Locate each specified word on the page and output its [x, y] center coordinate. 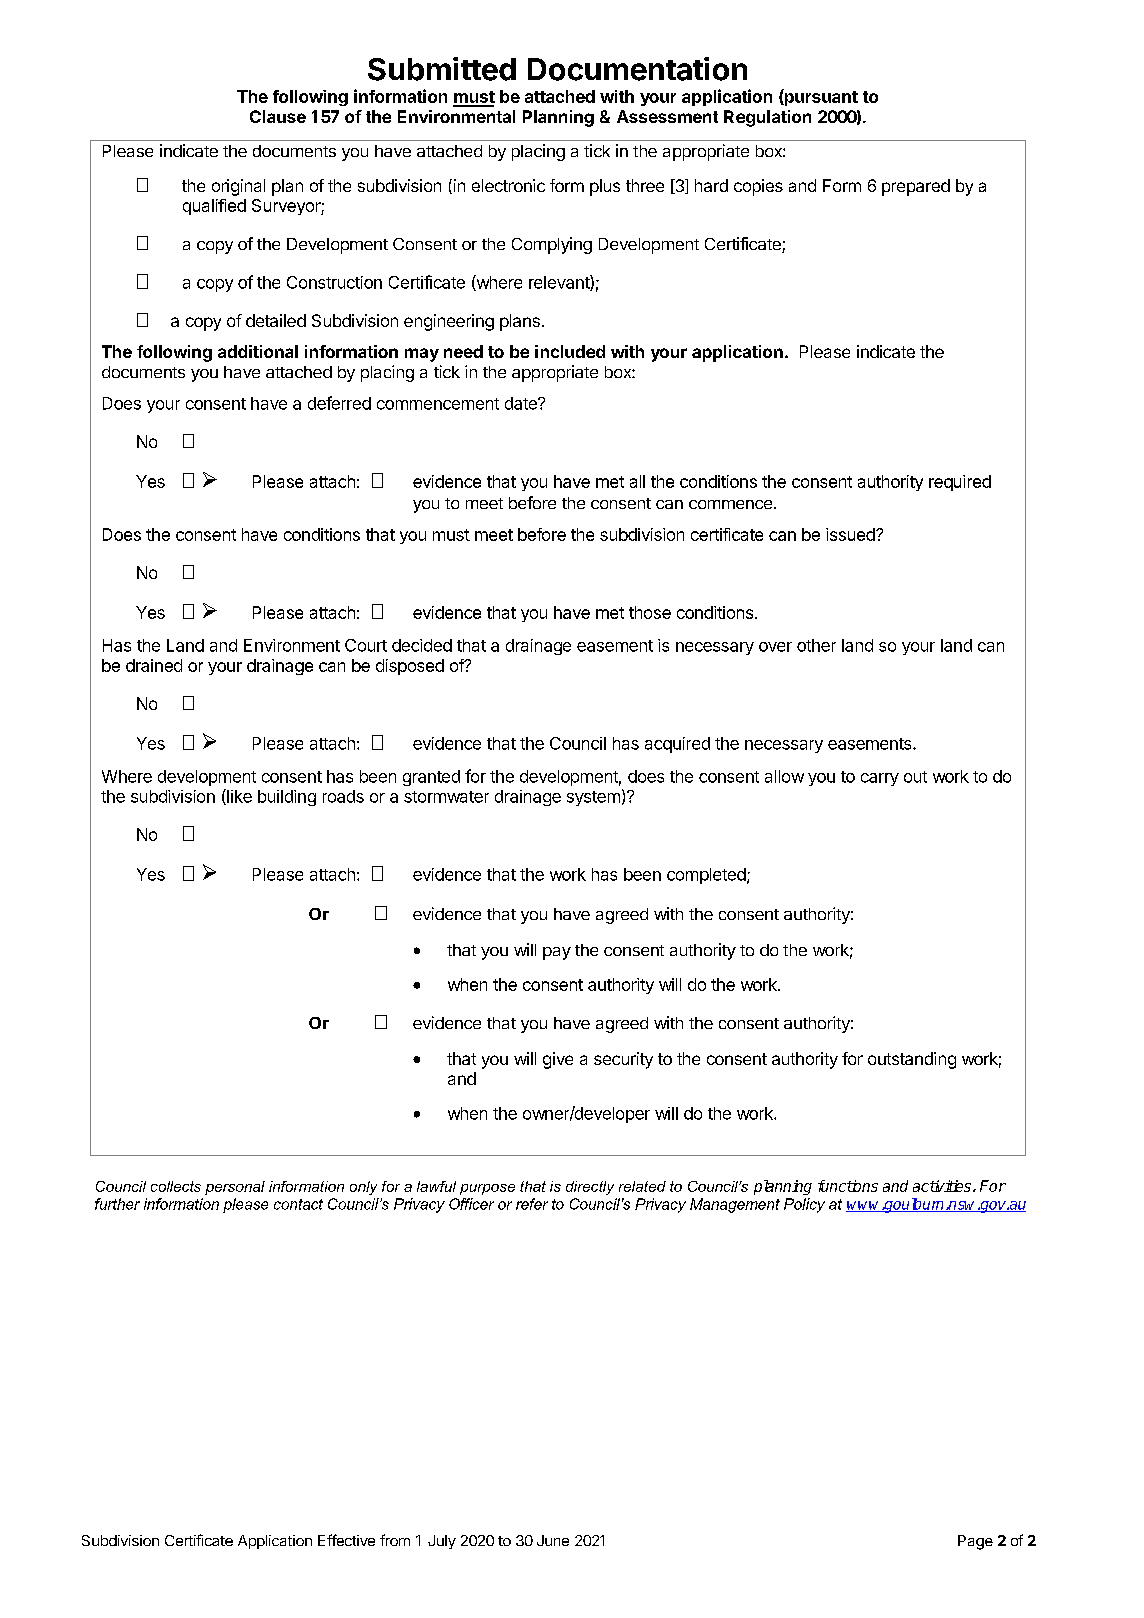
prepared [916, 187]
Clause [278, 116]
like [238, 797]
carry [880, 779]
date [522, 403]
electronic [508, 185]
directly [590, 1188]
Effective [346, 1540]
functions [848, 1186]
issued [851, 534]
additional [258, 351]
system [593, 798]
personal [235, 1188]
